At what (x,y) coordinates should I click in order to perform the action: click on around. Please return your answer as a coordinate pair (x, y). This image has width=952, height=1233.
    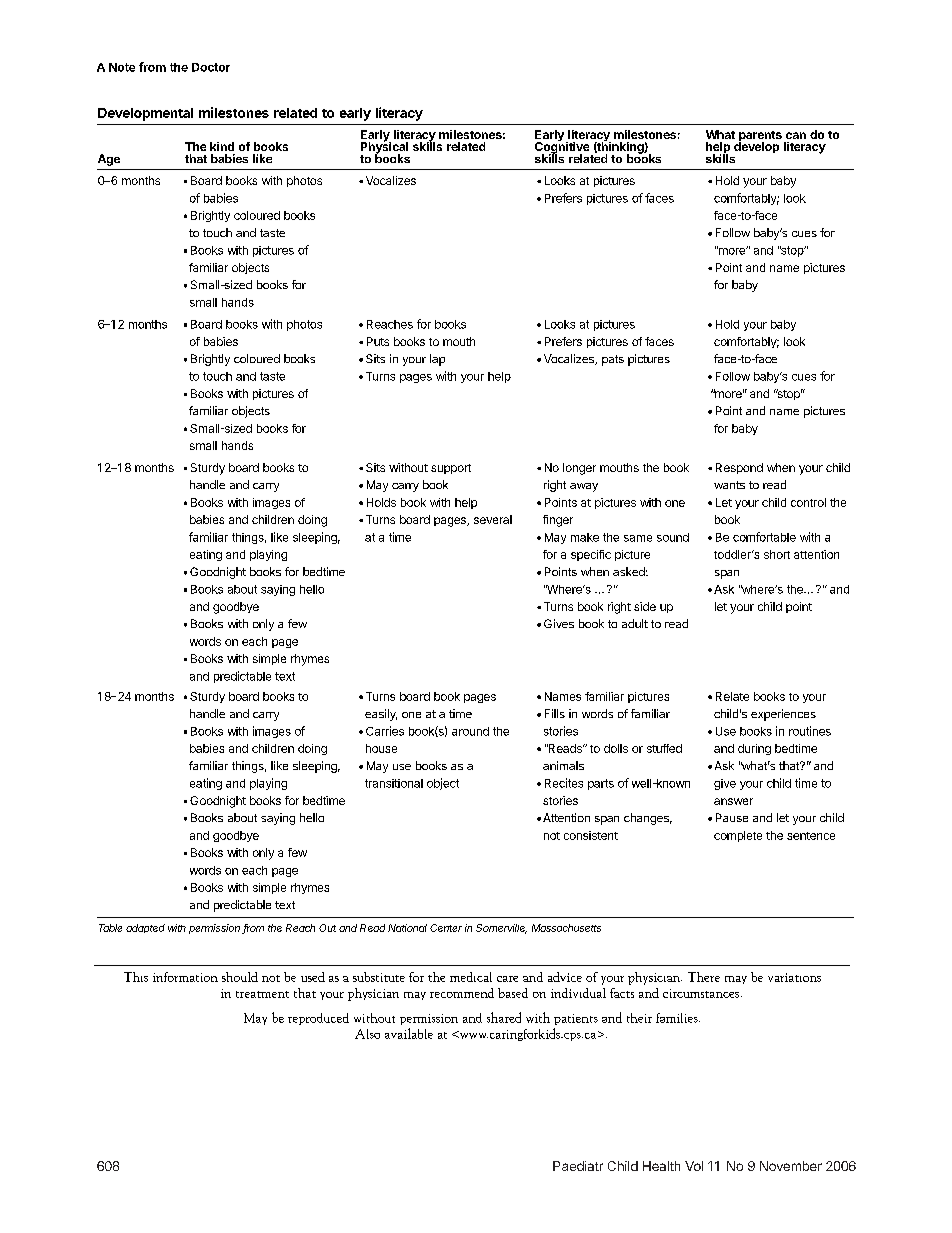
    Looking at the image, I should click on (470, 731).
